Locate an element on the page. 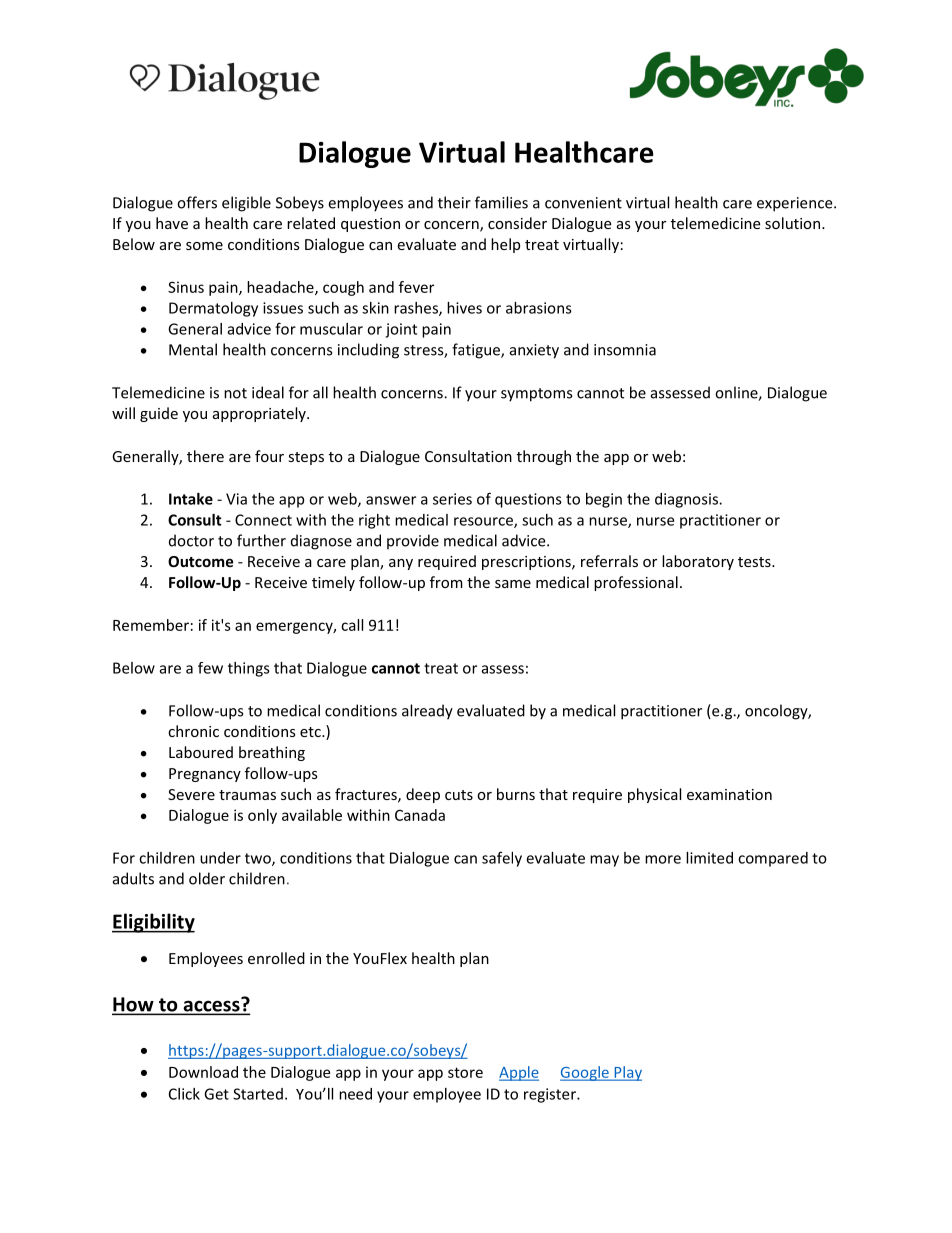 The height and width of the image is (1233, 952). series is located at coordinates (452, 499).
